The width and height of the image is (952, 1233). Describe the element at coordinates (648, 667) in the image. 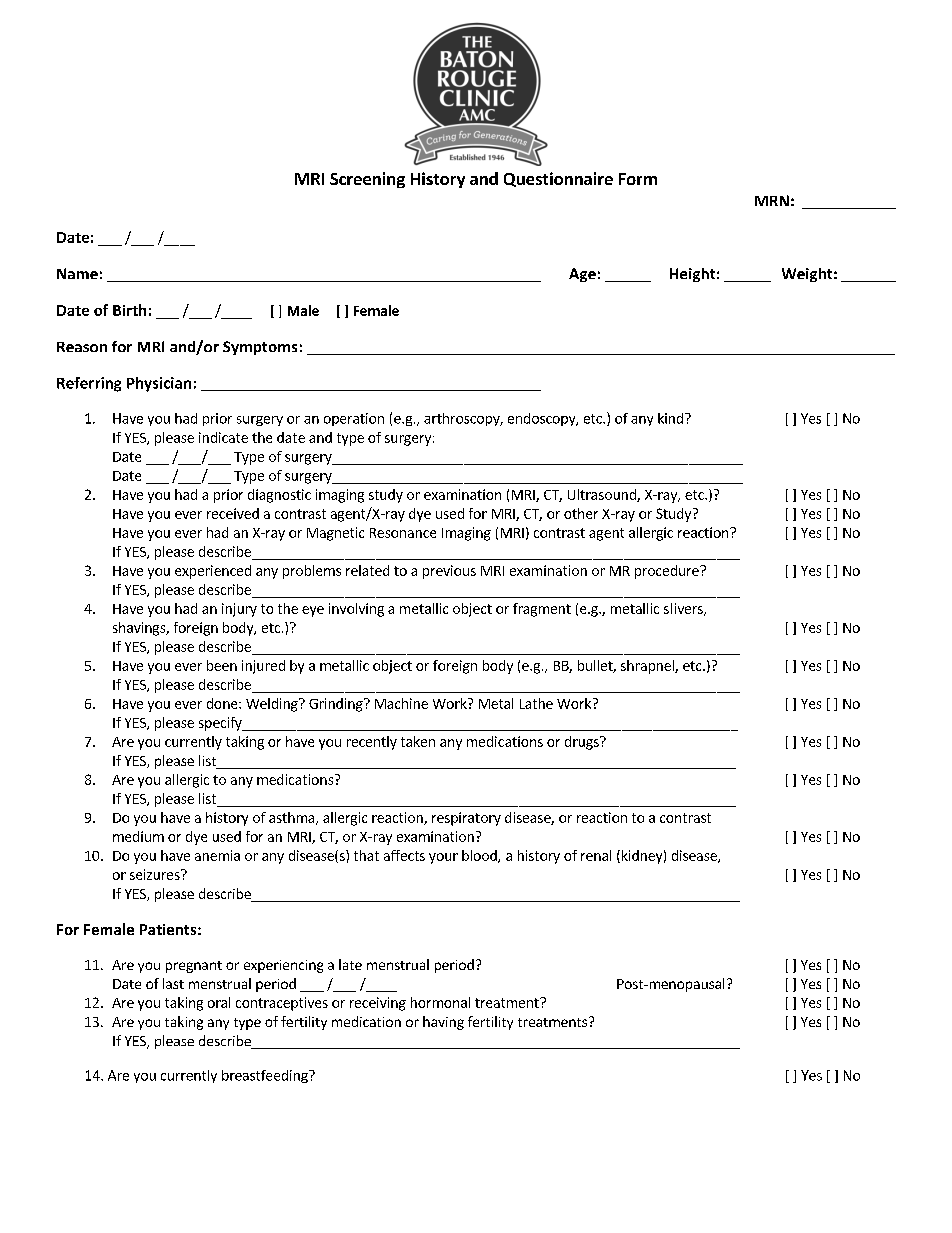

I see `shrapnel` at that location.
